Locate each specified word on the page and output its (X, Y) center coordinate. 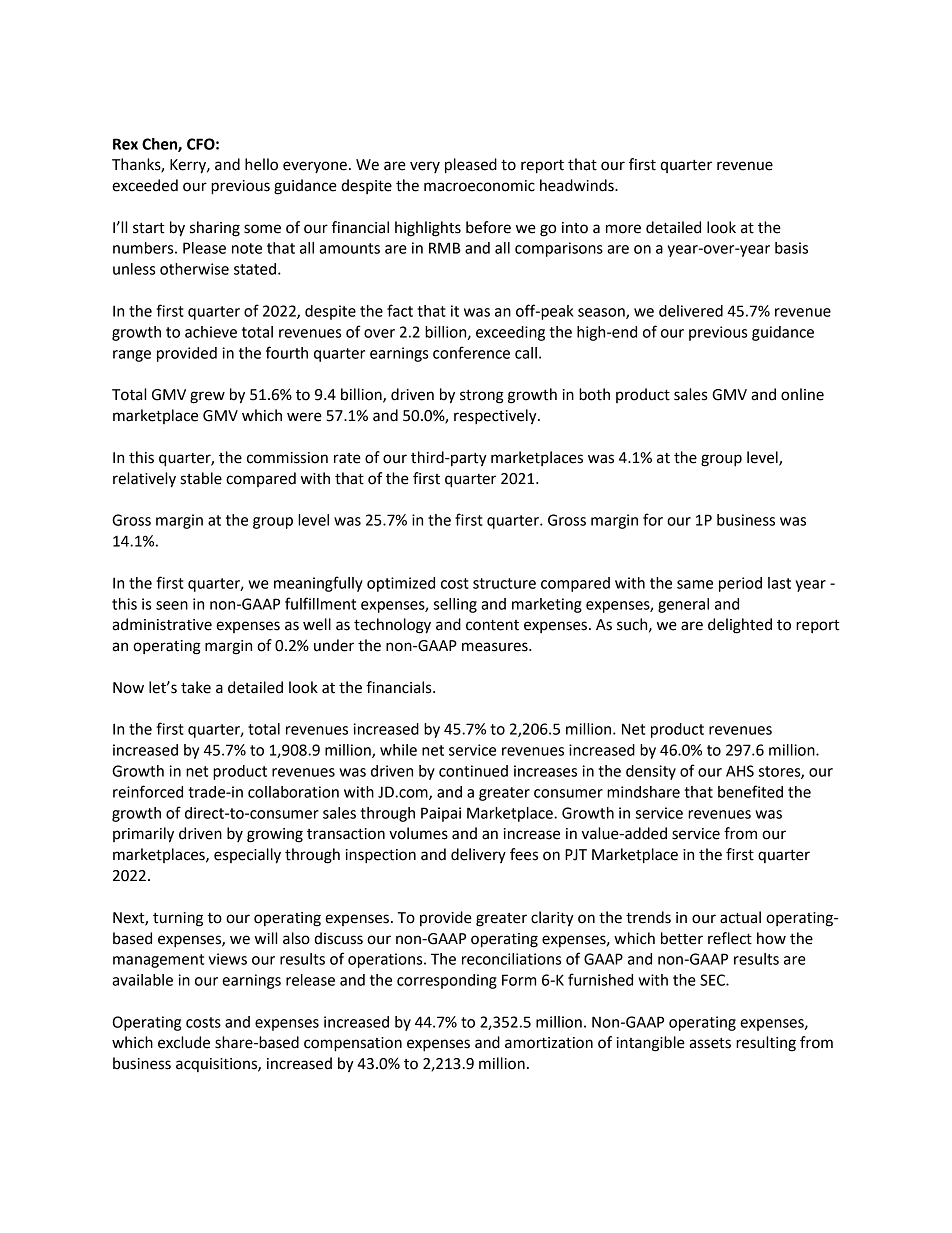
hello (261, 164)
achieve (211, 332)
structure (504, 583)
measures (496, 647)
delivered (691, 311)
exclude (184, 1042)
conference (471, 352)
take (196, 687)
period (740, 584)
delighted (740, 626)
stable (201, 478)
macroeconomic (479, 186)
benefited (750, 791)
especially (247, 856)
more (623, 229)
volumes (418, 833)
